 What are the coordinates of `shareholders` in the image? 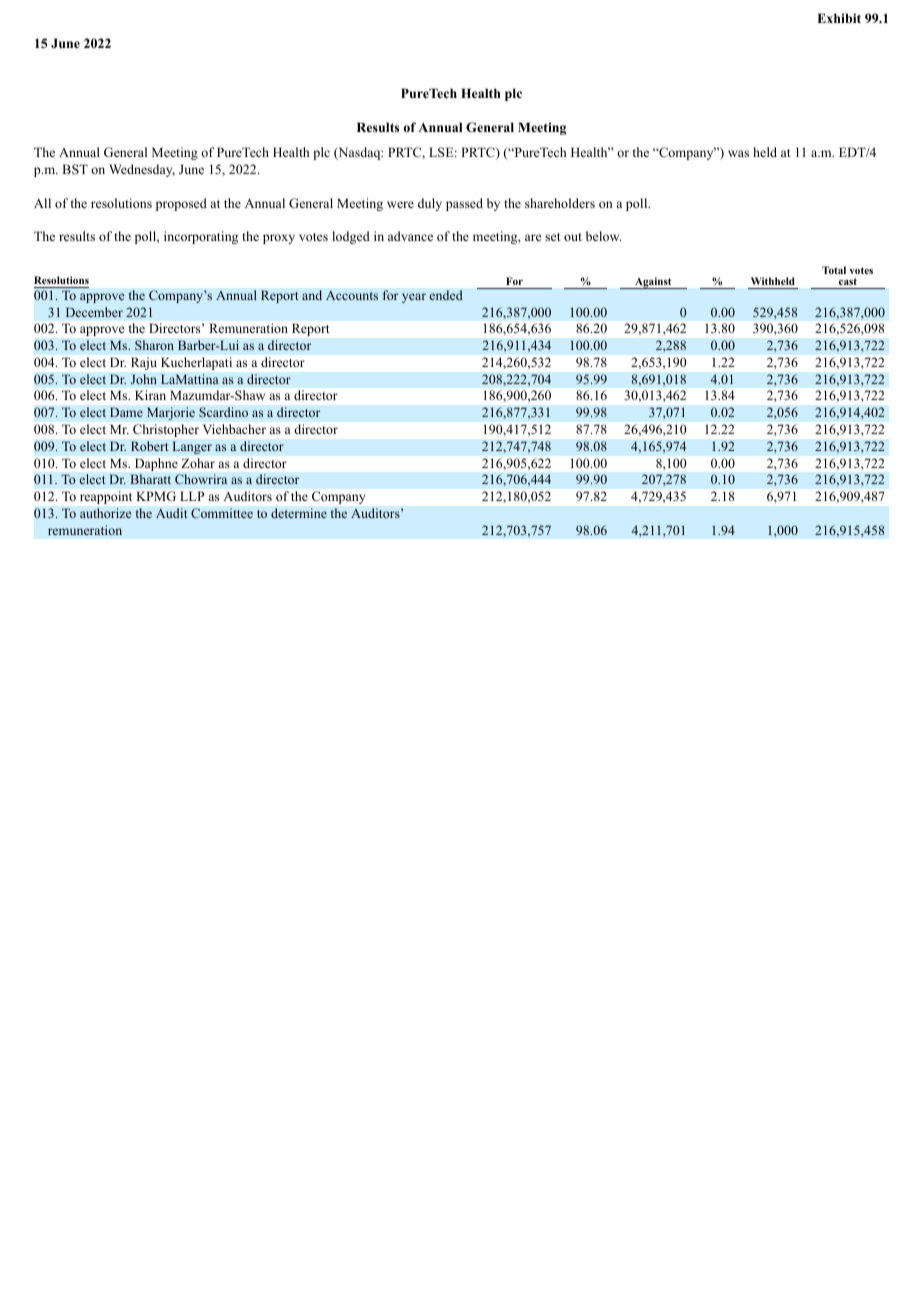 It's located at (560, 203).
